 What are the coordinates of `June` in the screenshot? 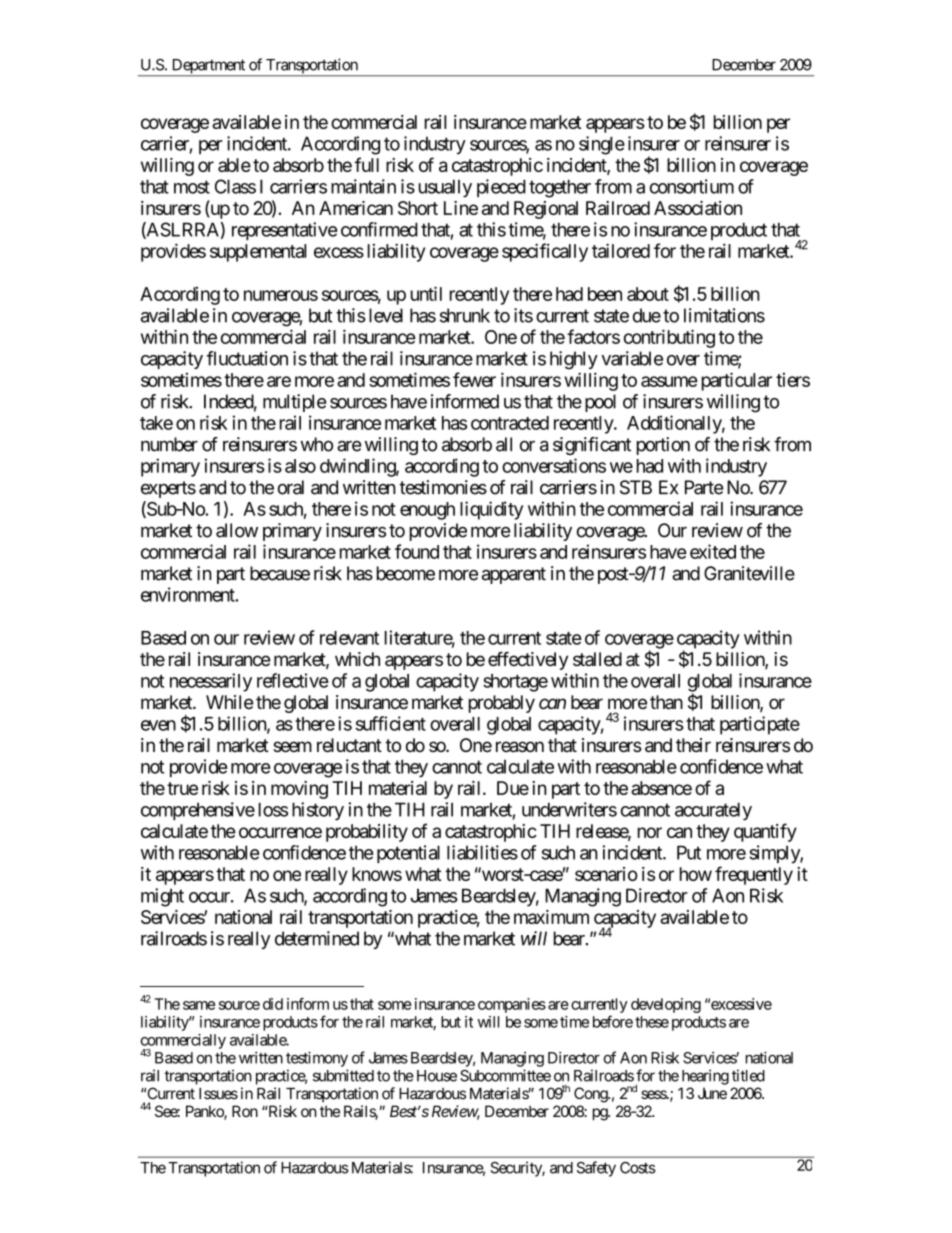 It's located at (712, 1093).
